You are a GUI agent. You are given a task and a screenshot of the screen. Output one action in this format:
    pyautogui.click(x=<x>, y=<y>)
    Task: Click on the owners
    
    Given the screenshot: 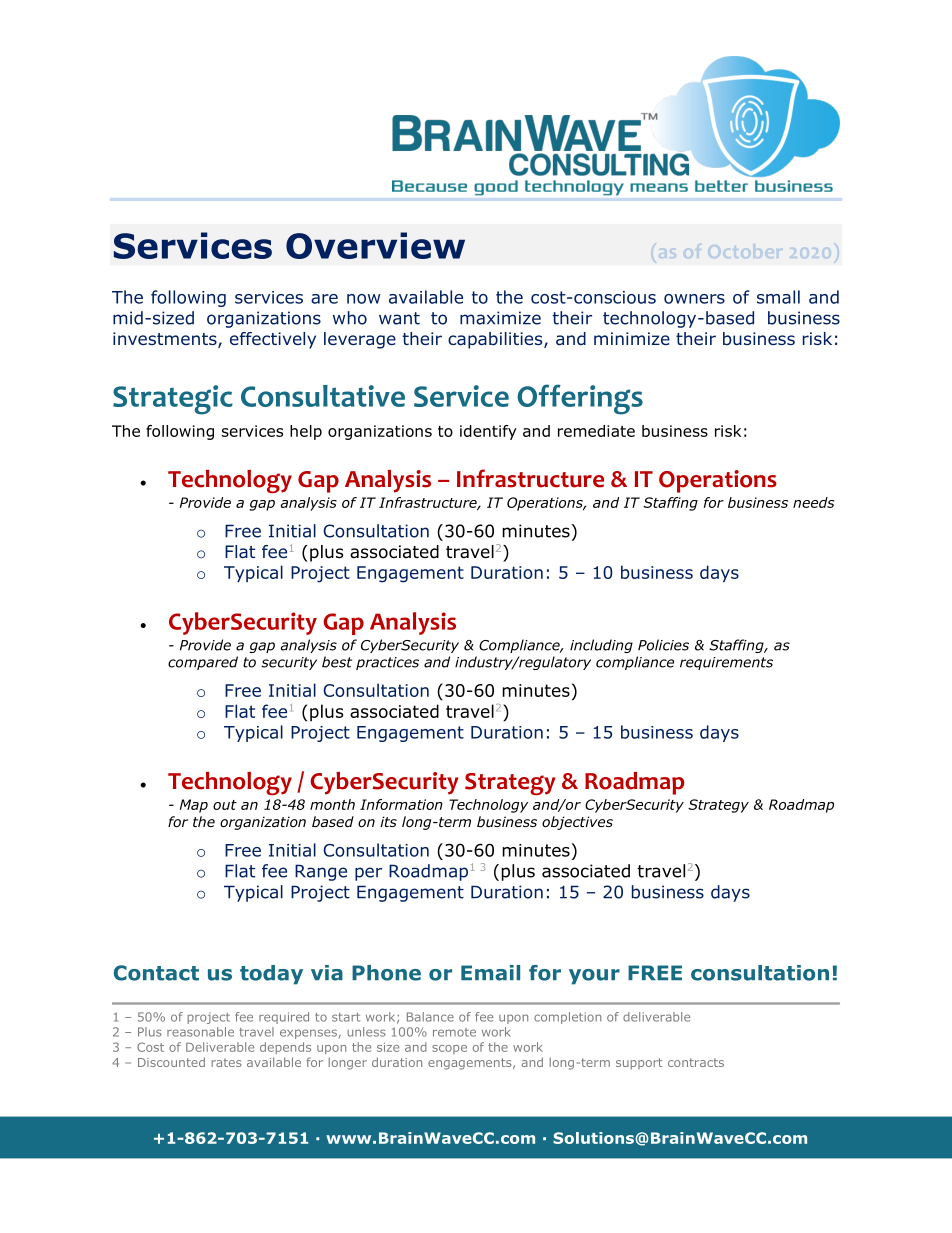 What is the action you would take?
    pyautogui.click(x=694, y=299)
